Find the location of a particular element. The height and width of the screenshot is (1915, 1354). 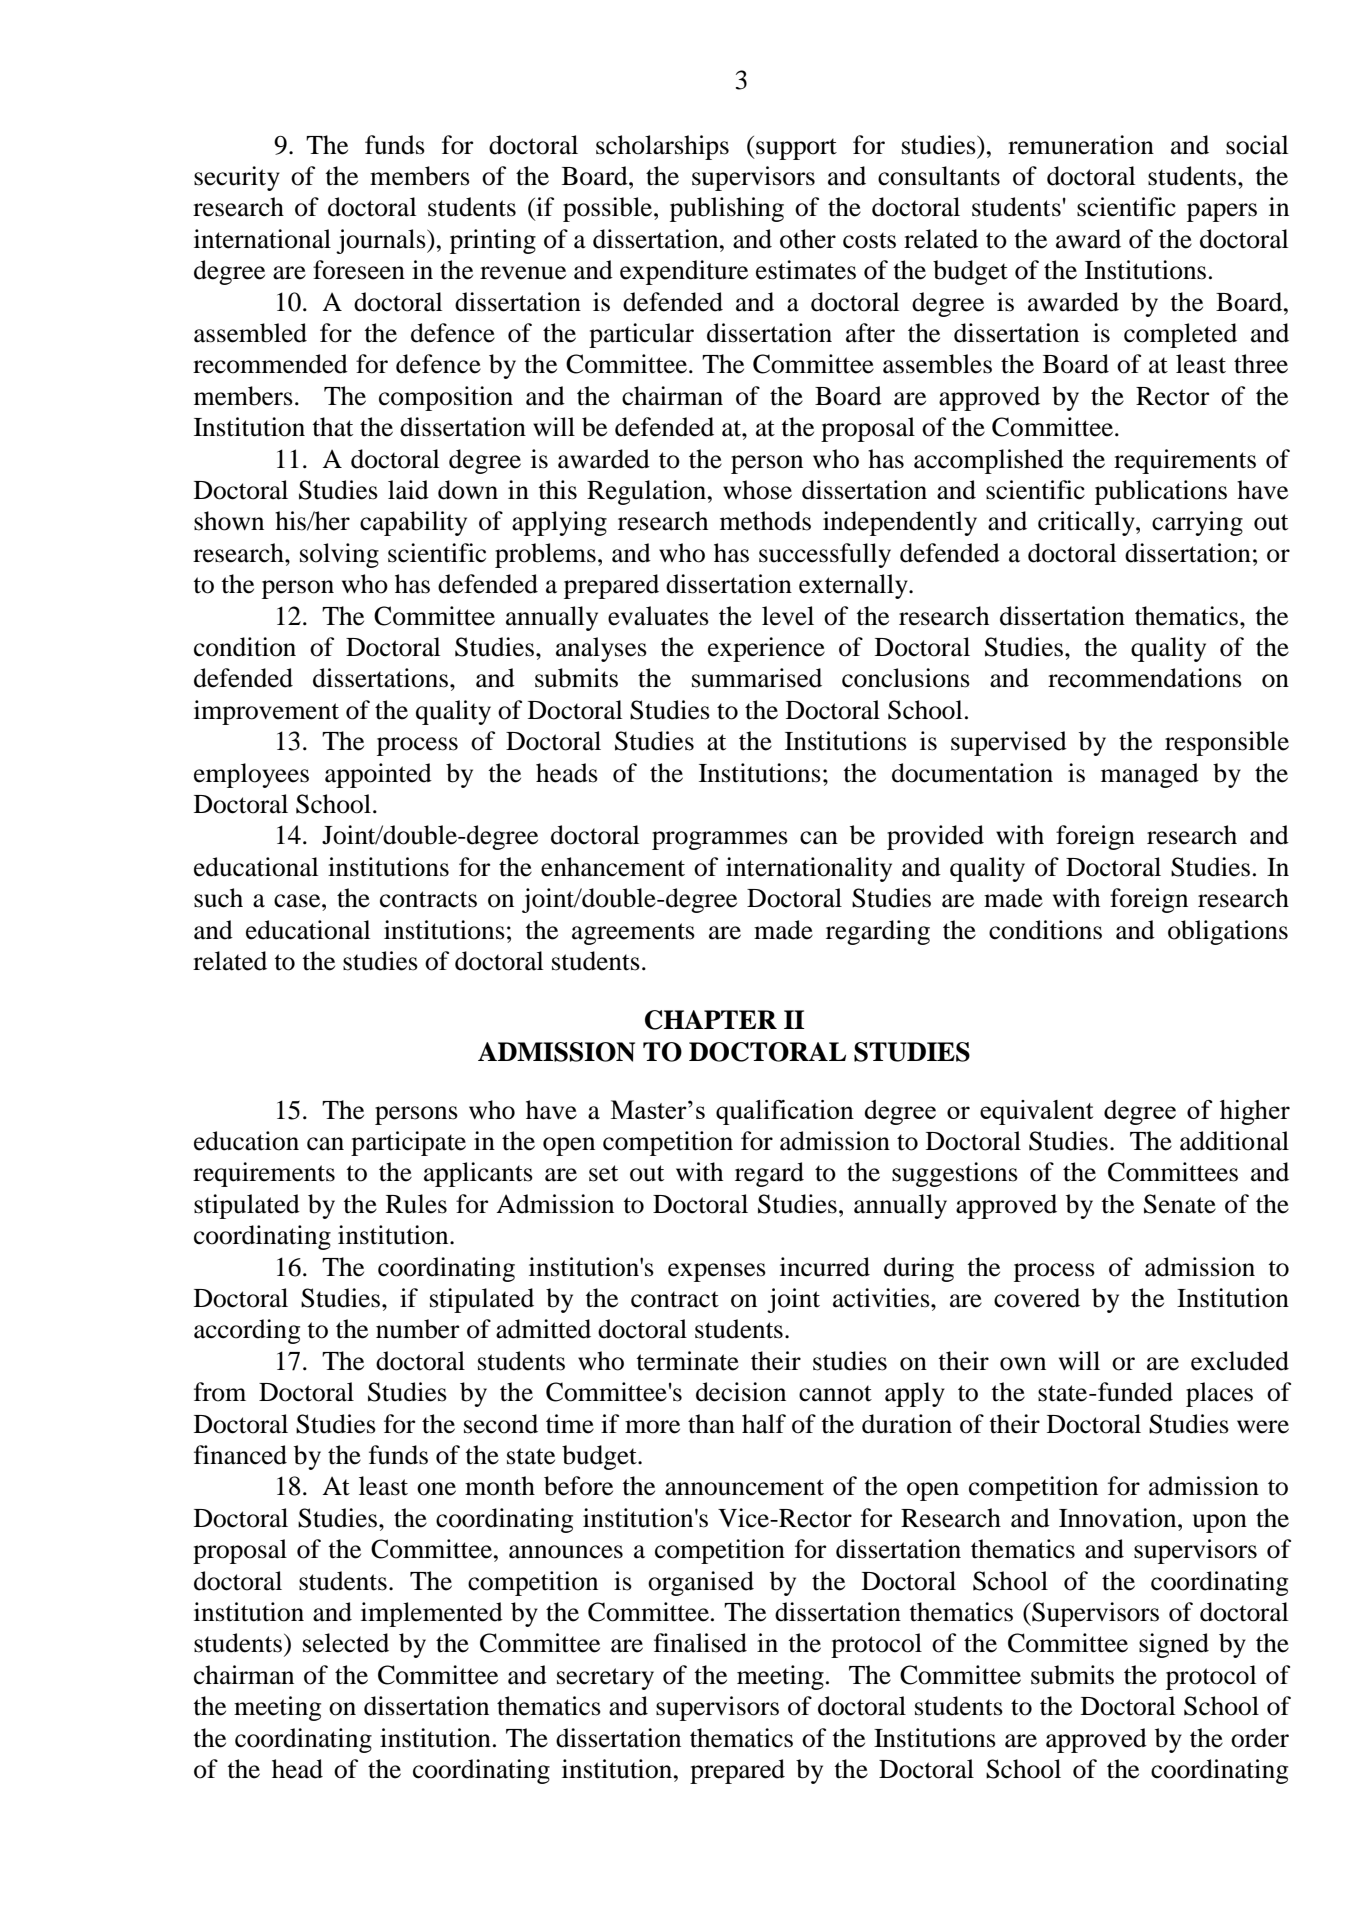

publishing is located at coordinates (727, 209).
